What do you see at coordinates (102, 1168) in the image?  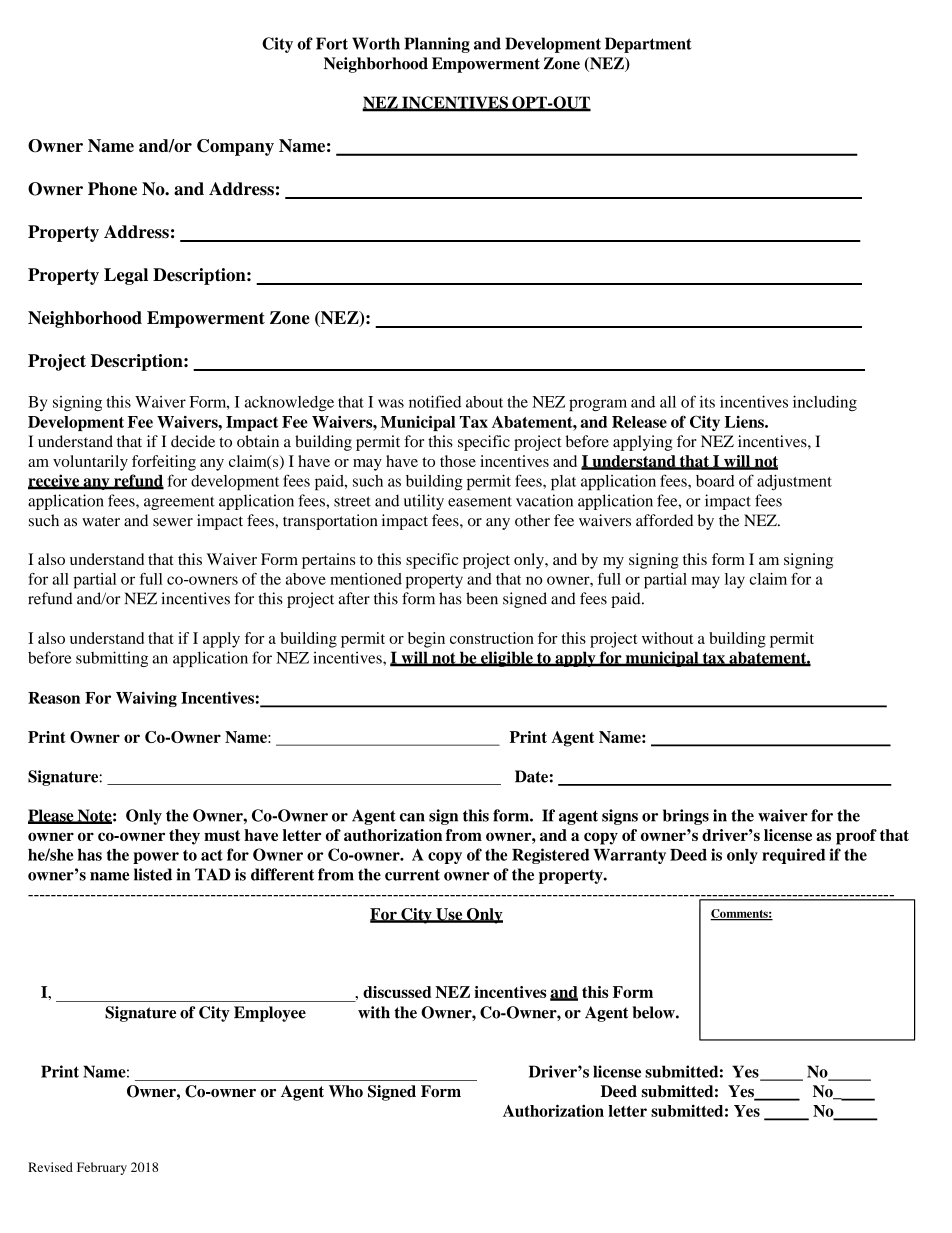 I see `February` at bounding box center [102, 1168].
